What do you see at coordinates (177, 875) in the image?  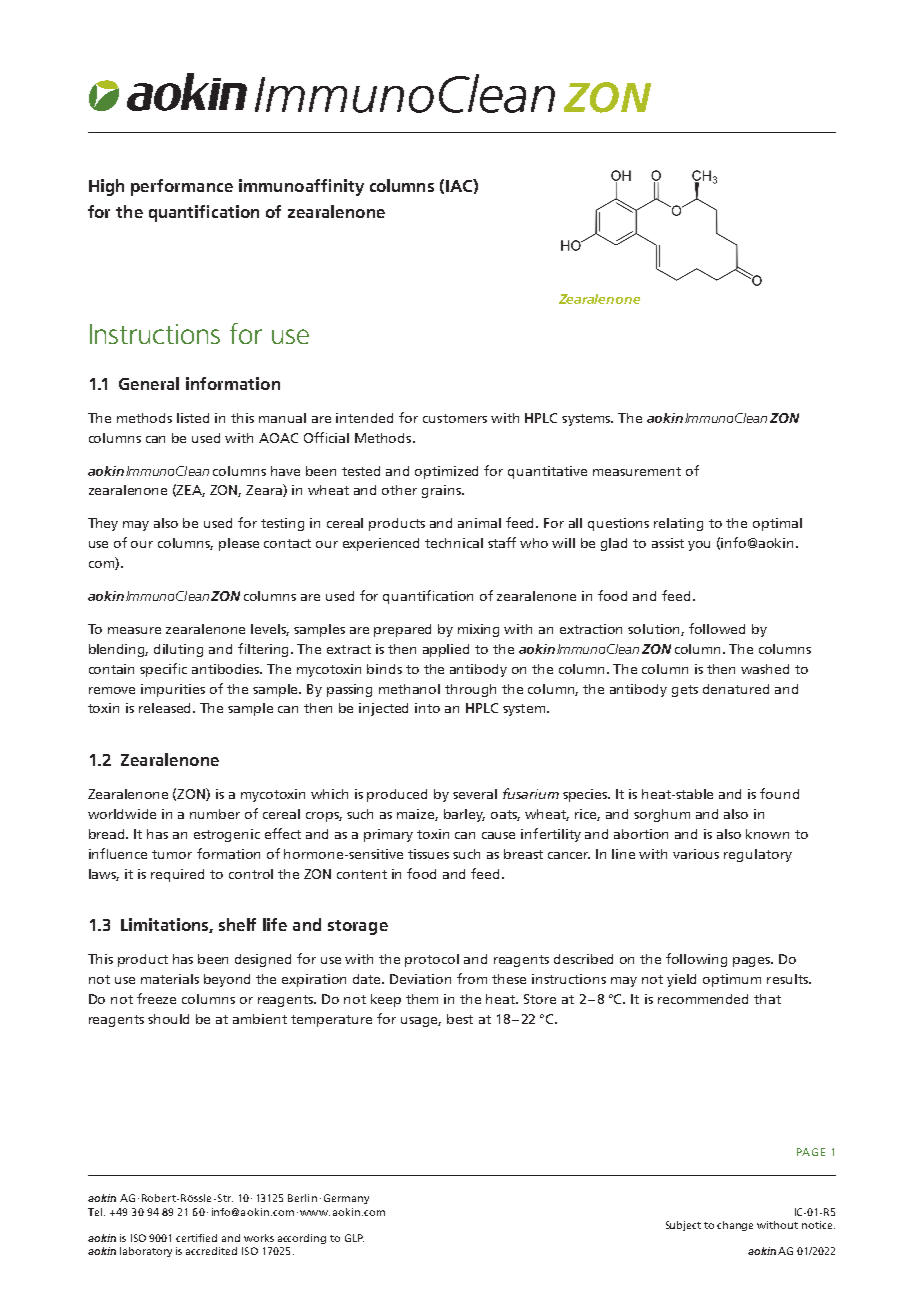 I see `required` at bounding box center [177, 875].
